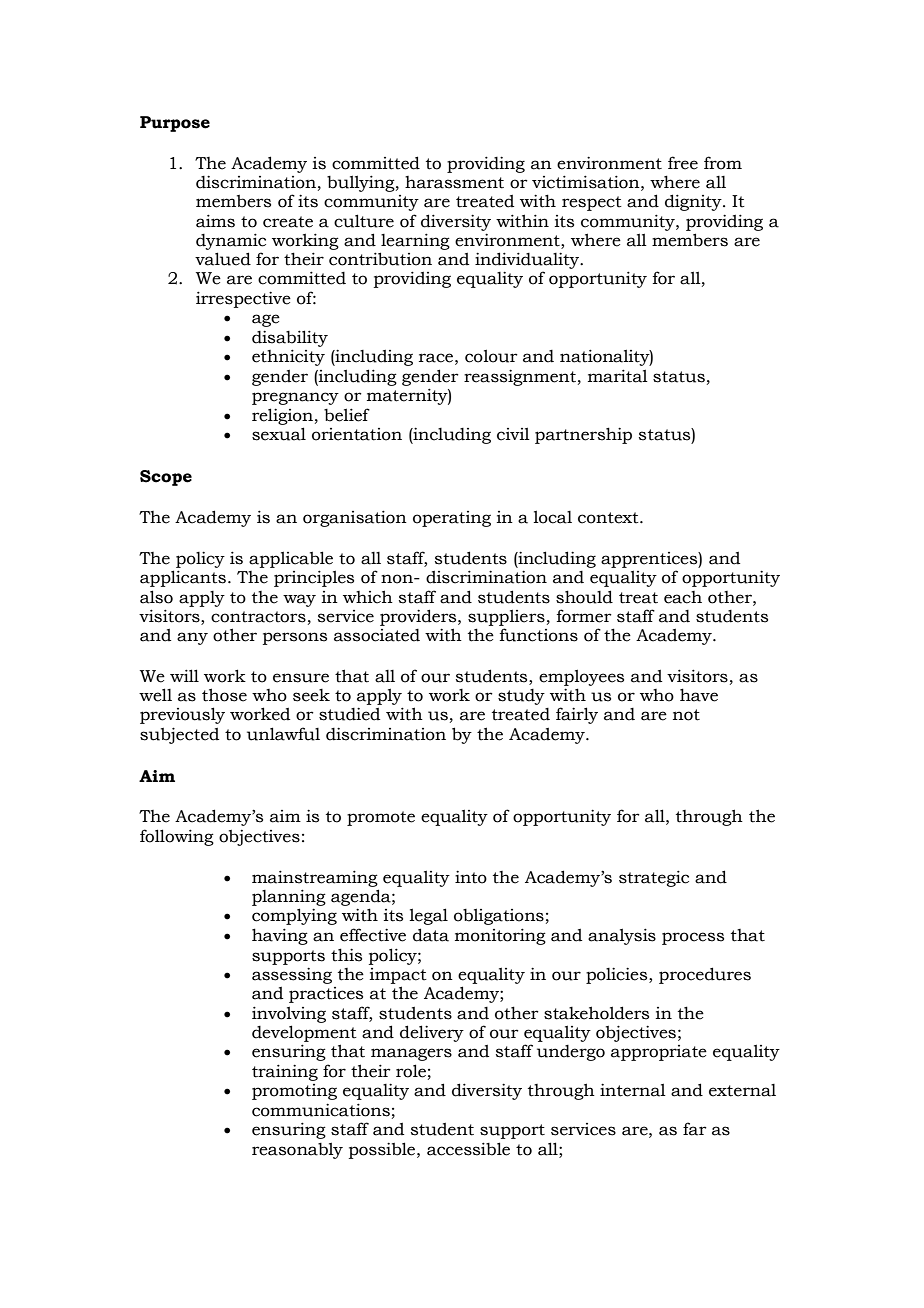  I want to click on free, so click(683, 163).
